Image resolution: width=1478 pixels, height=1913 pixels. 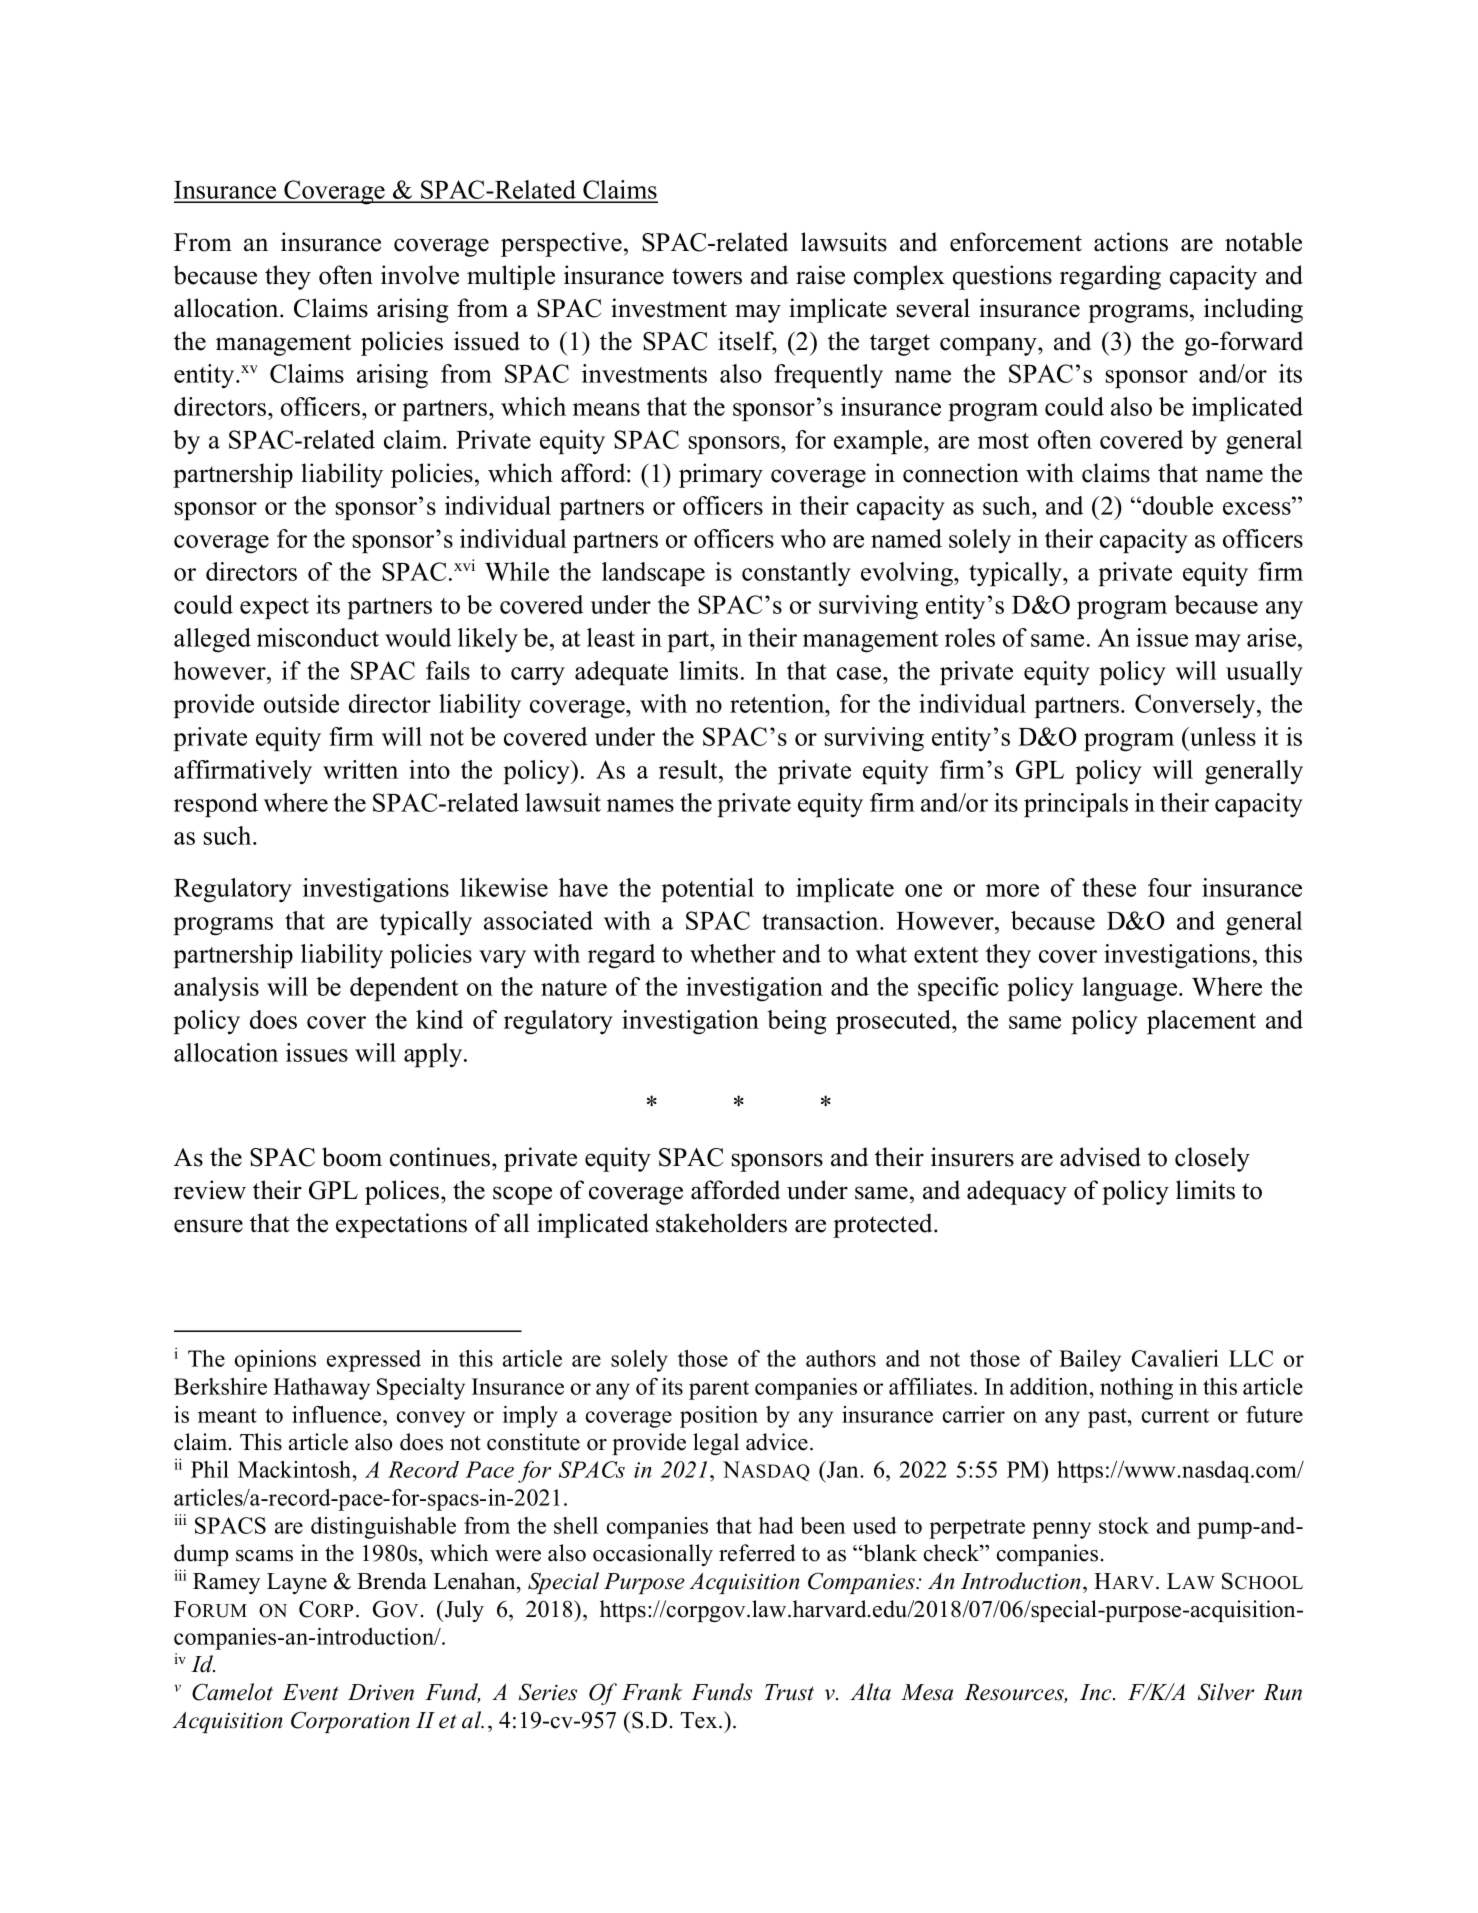 What do you see at coordinates (707, 276) in the screenshot?
I see `towers` at bounding box center [707, 276].
